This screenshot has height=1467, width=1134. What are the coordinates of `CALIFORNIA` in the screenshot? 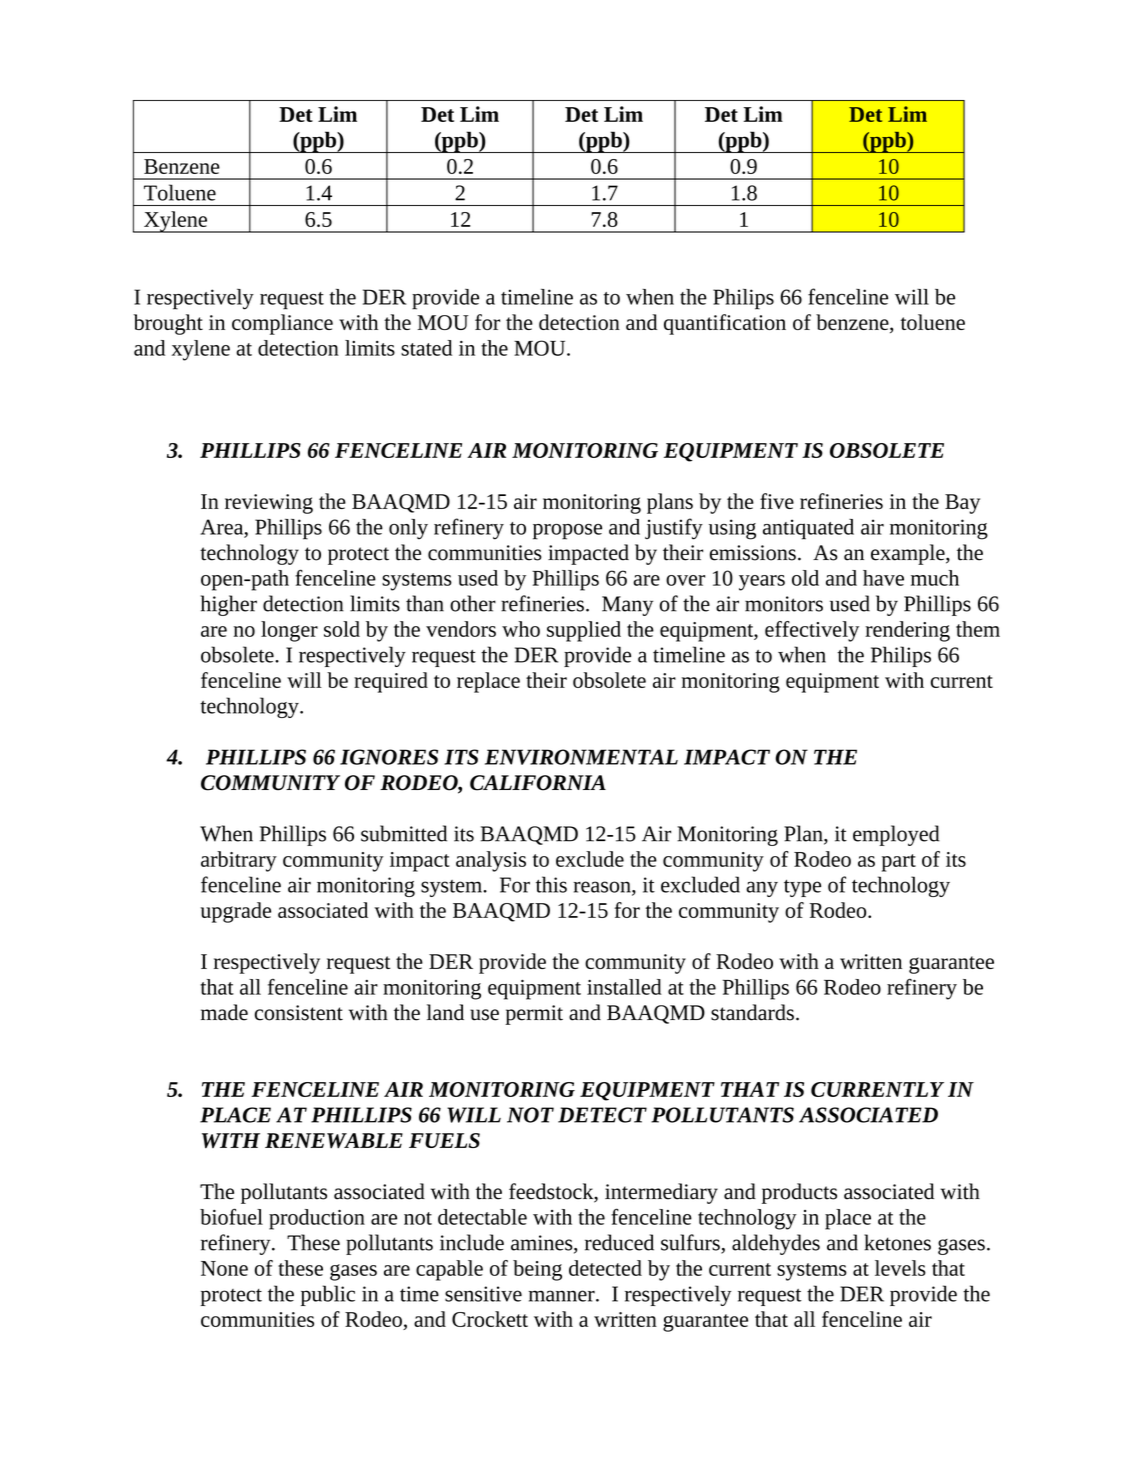 It's located at (538, 783).
